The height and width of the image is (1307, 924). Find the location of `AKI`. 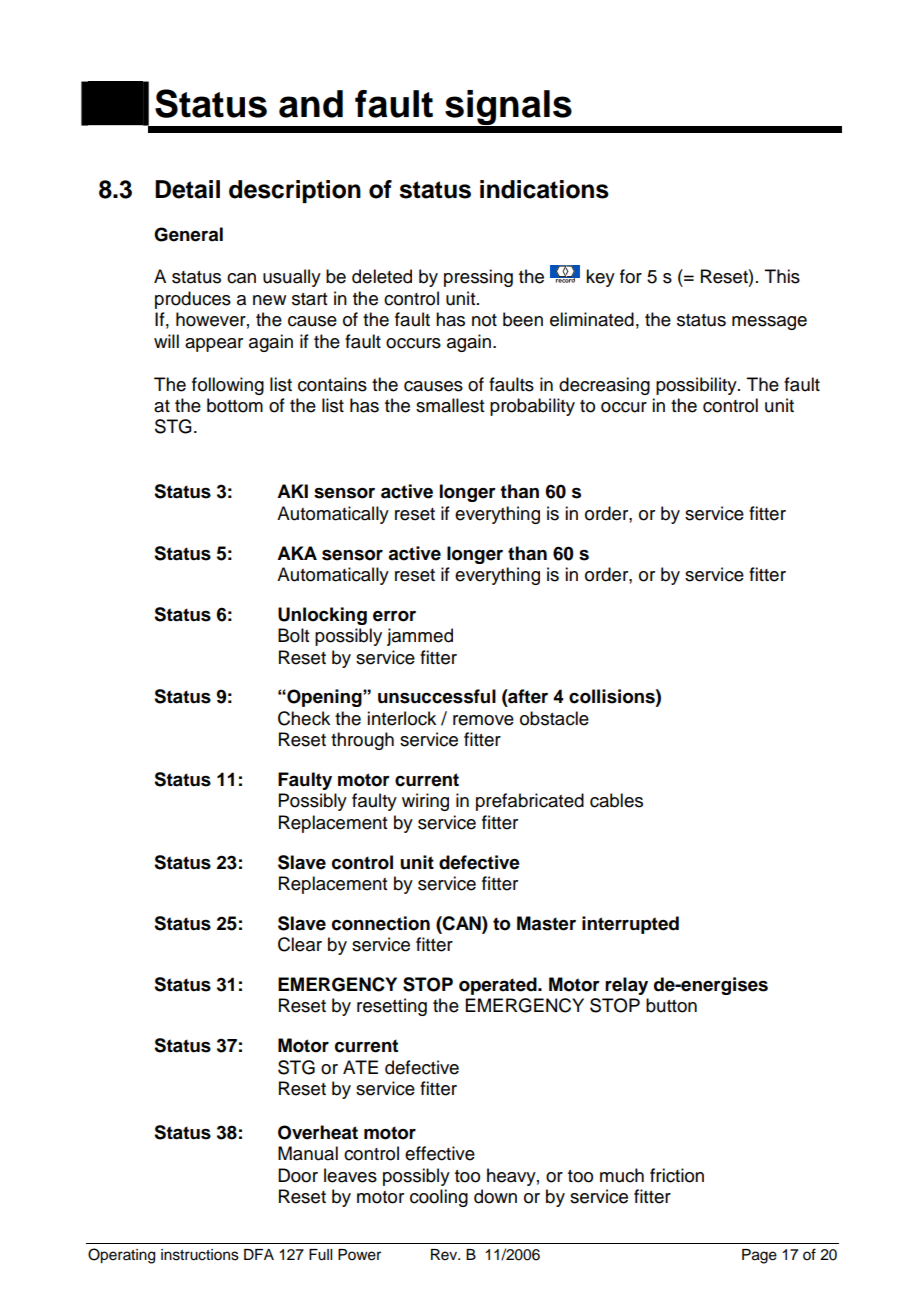

AKI is located at coordinates (292, 491).
